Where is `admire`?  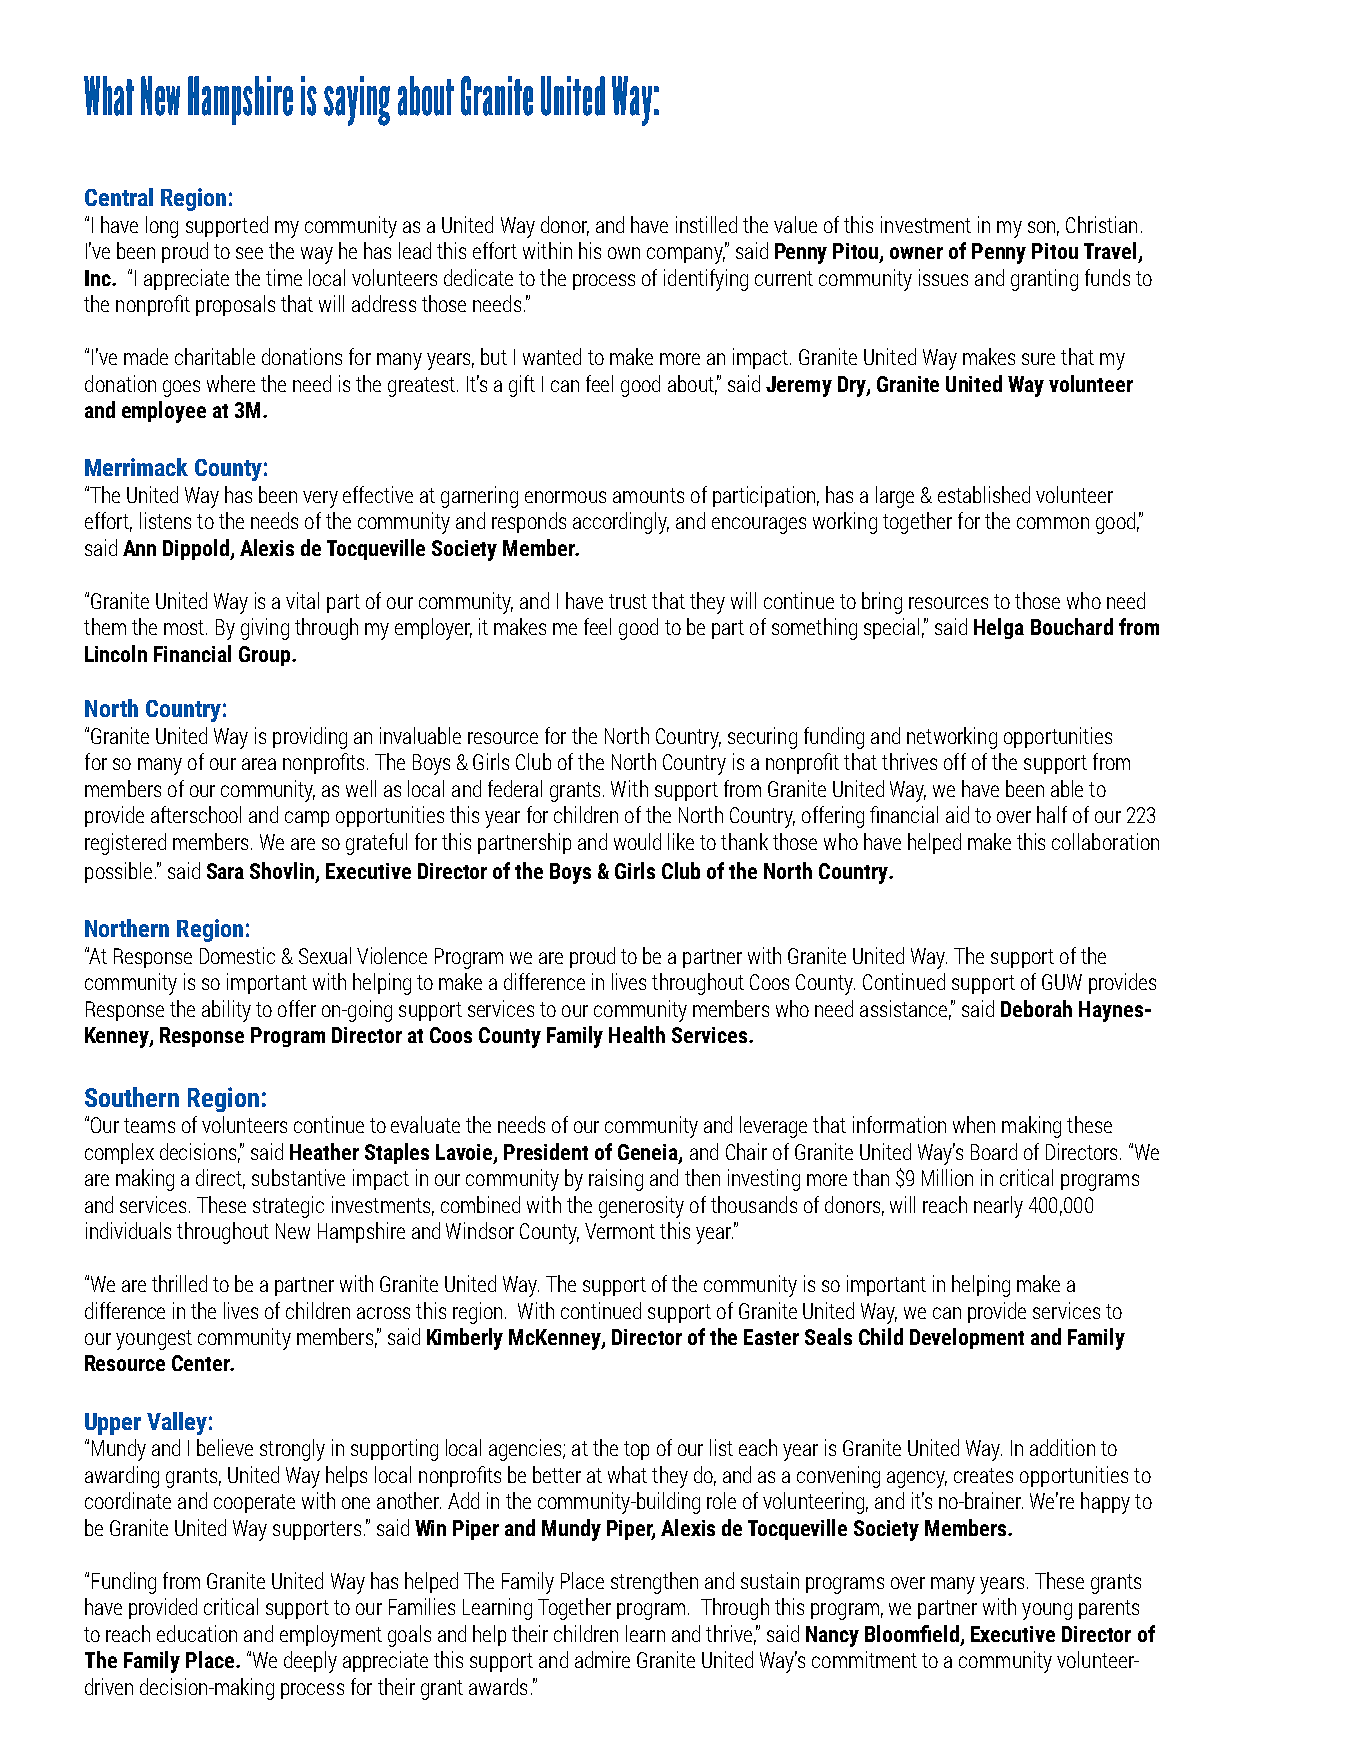 admire is located at coordinates (602, 1659).
